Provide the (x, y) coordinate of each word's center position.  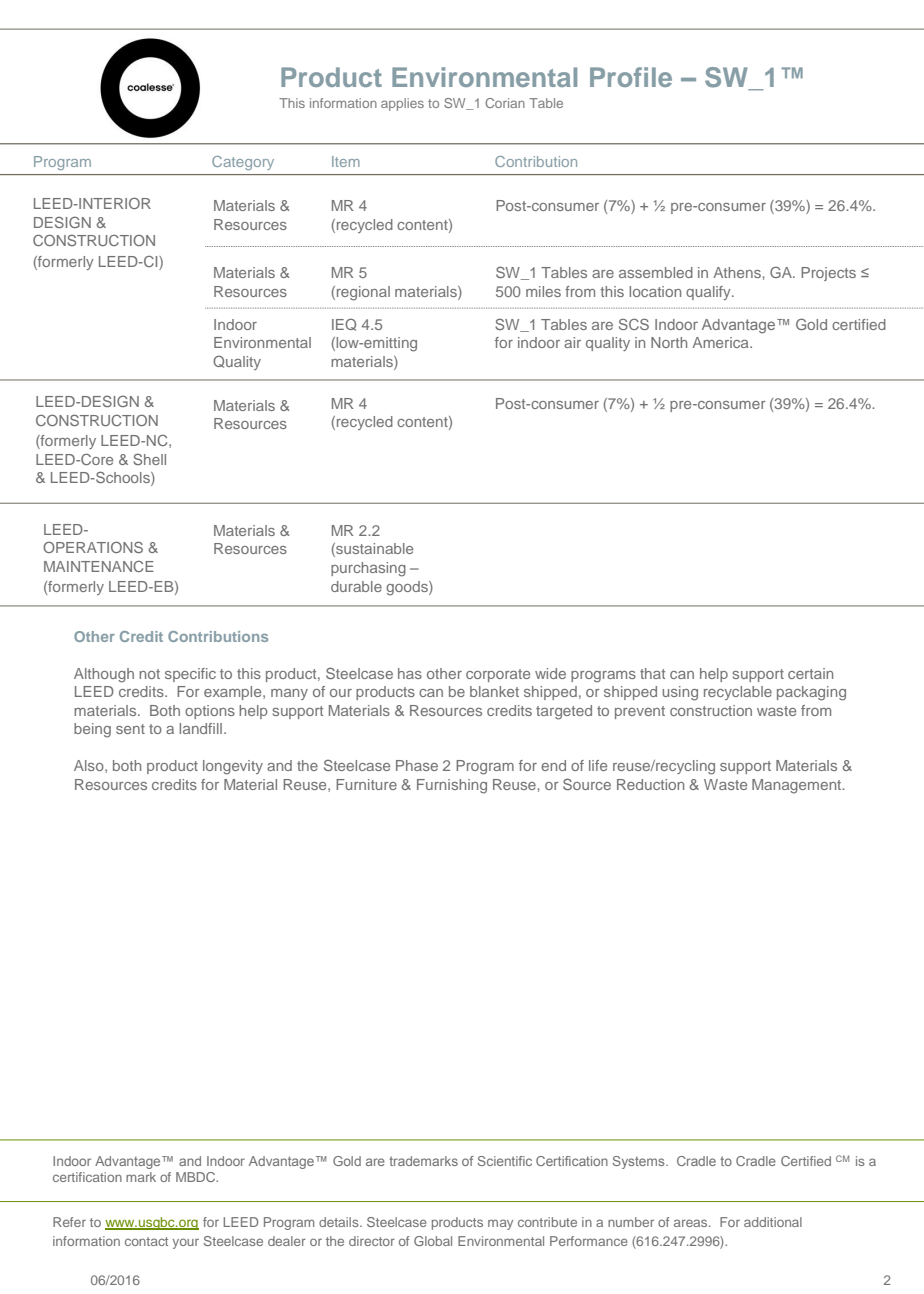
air (572, 342)
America (722, 342)
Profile (631, 77)
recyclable (738, 693)
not (149, 674)
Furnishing (452, 786)
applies (402, 104)
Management (798, 786)
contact (146, 1241)
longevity (233, 767)
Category (243, 163)
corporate (498, 675)
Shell (149, 459)
